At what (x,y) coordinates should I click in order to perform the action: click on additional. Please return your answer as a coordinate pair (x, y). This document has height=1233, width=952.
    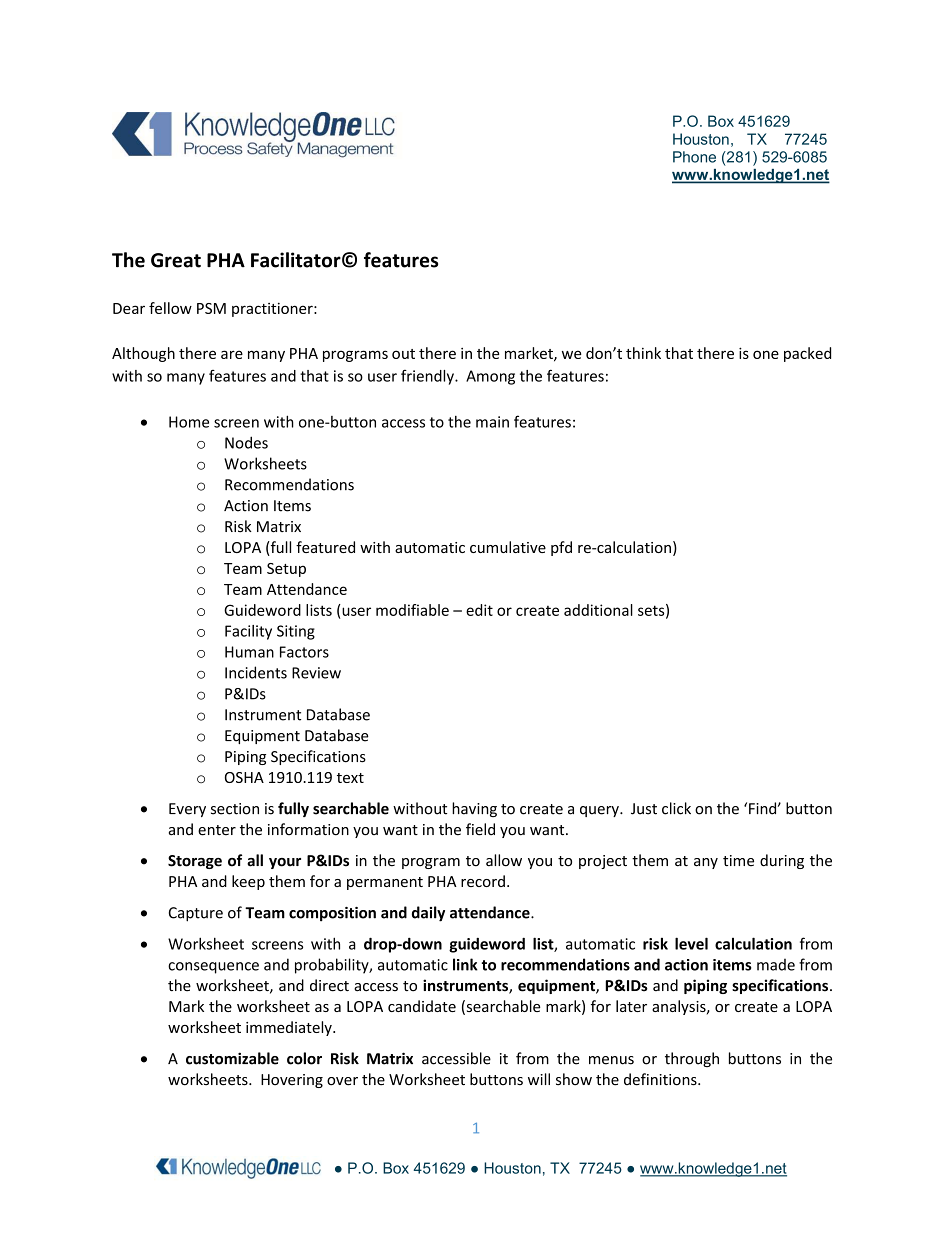
    Looking at the image, I should click on (598, 610).
